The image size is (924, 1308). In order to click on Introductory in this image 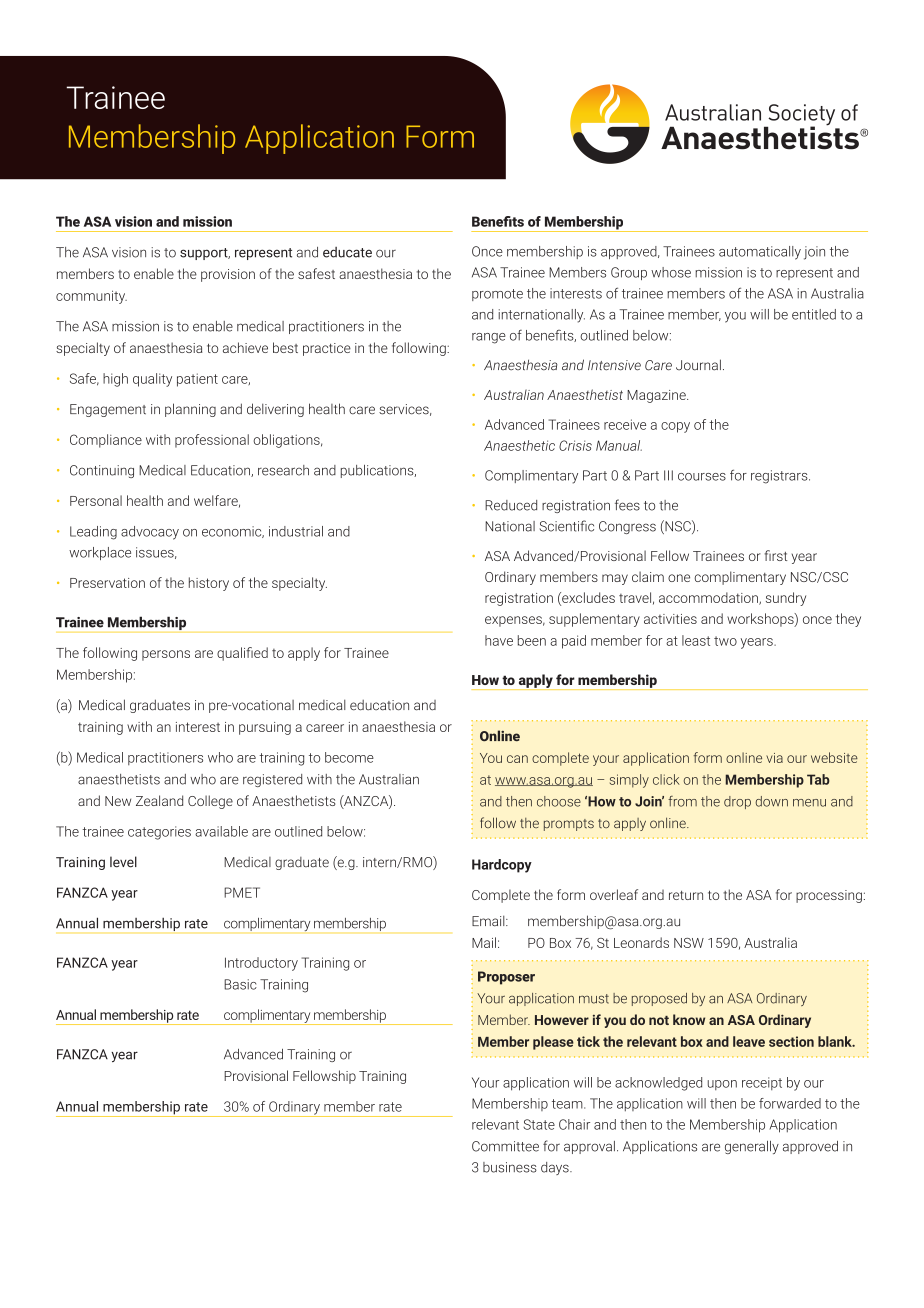, I will do `click(261, 964)`.
